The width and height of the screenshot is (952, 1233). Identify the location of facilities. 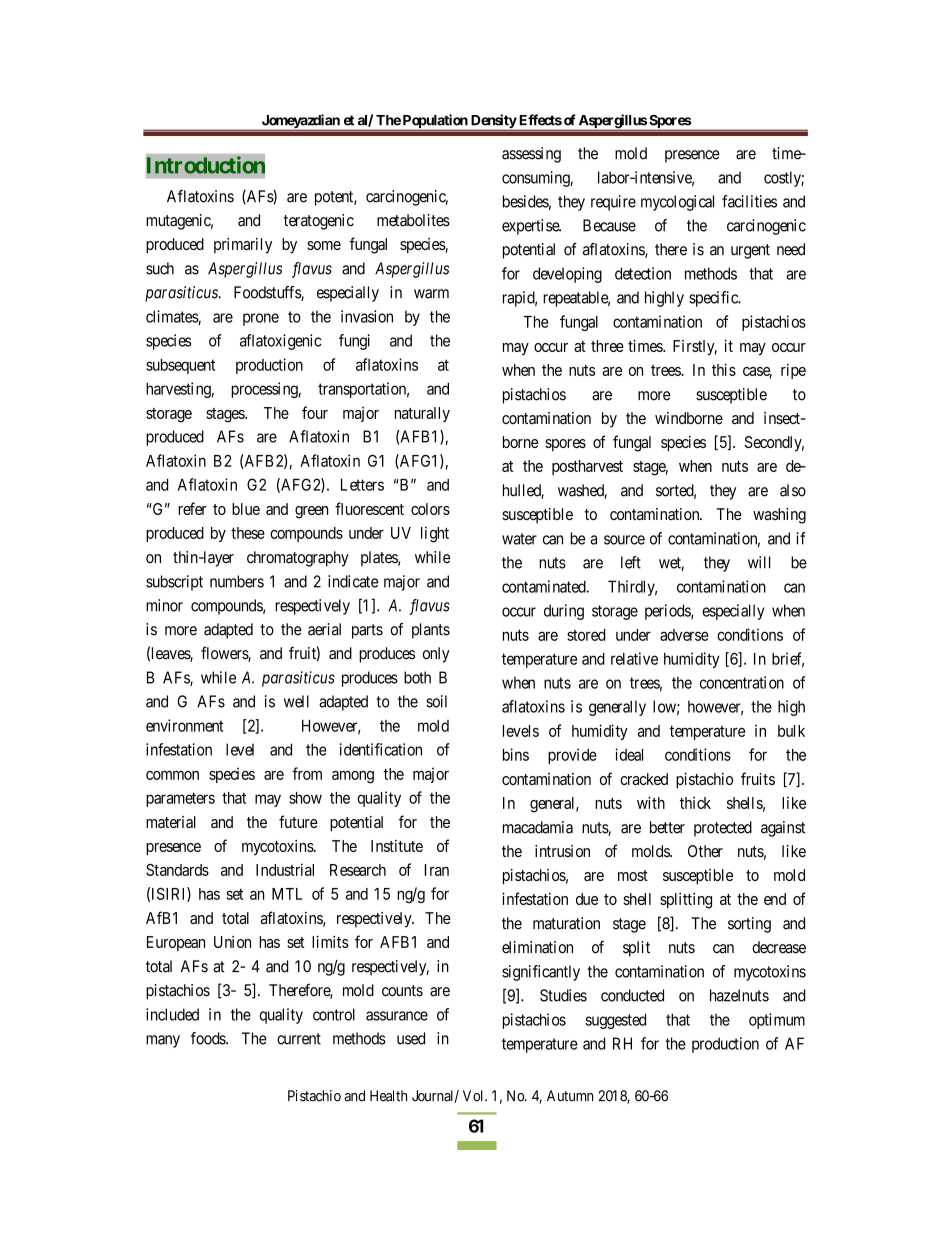
(749, 201).
